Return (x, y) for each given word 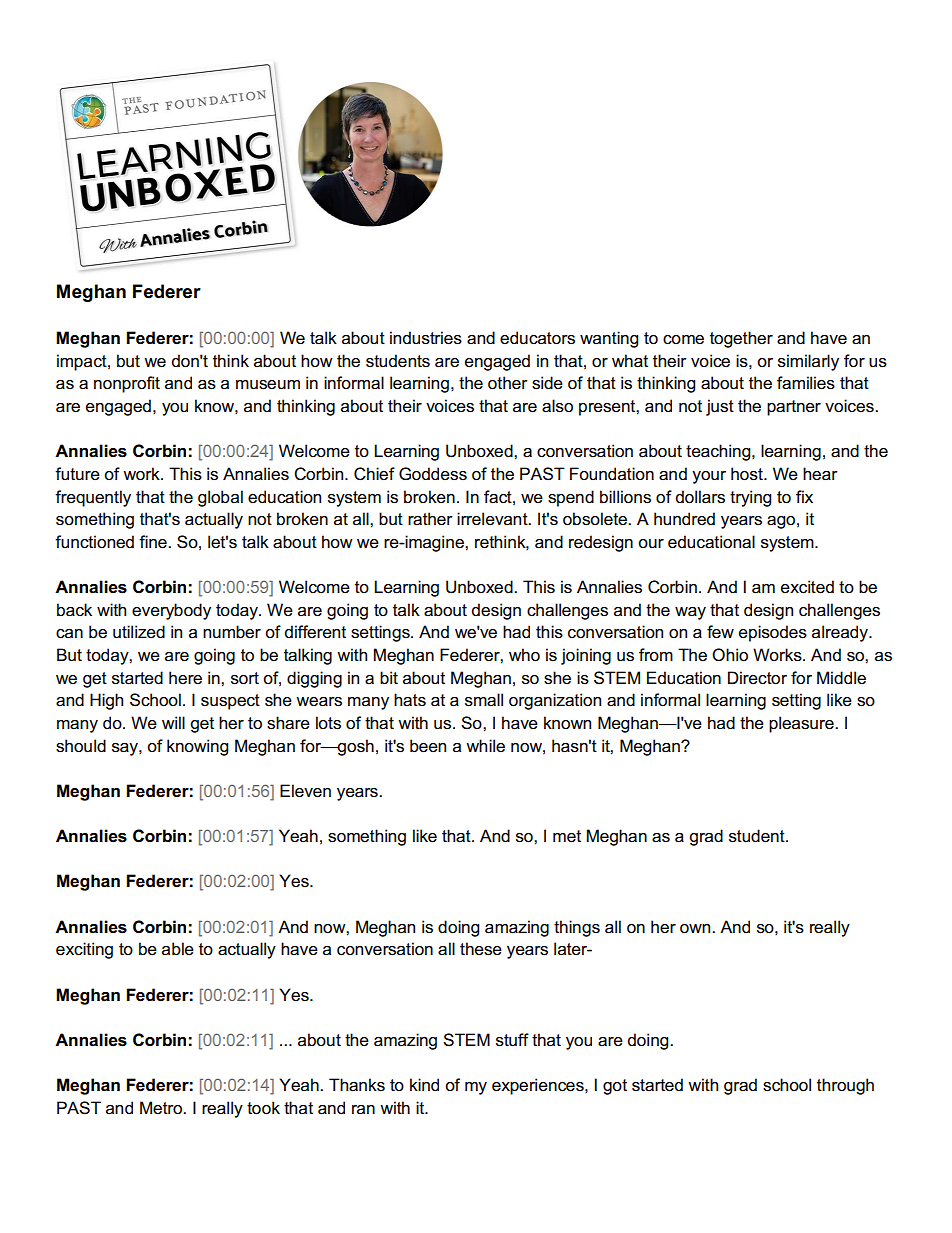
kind (424, 1084)
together (741, 339)
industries (426, 338)
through (845, 1086)
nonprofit (127, 384)
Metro (162, 1108)
